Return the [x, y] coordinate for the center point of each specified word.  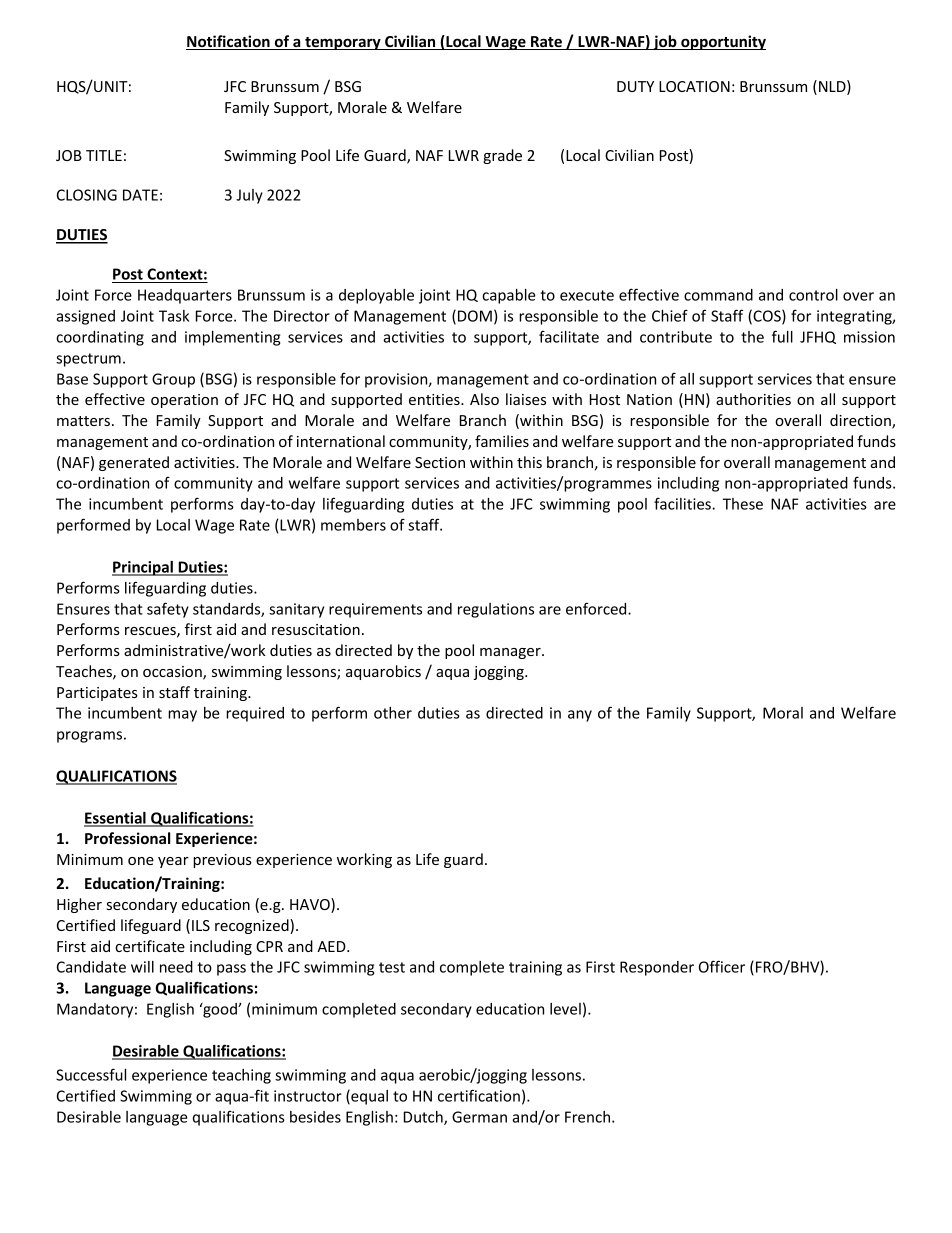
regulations [496, 610]
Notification [229, 42]
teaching [241, 1076]
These [743, 504]
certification [479, 1095]
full [782, 336]
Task [174, 316]
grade [502, 156]
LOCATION [694, 86]
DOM [475, 316]
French [589, 1117]
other [393, 713]
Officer [722, 966]
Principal [143, 568]
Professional [127, 838]
